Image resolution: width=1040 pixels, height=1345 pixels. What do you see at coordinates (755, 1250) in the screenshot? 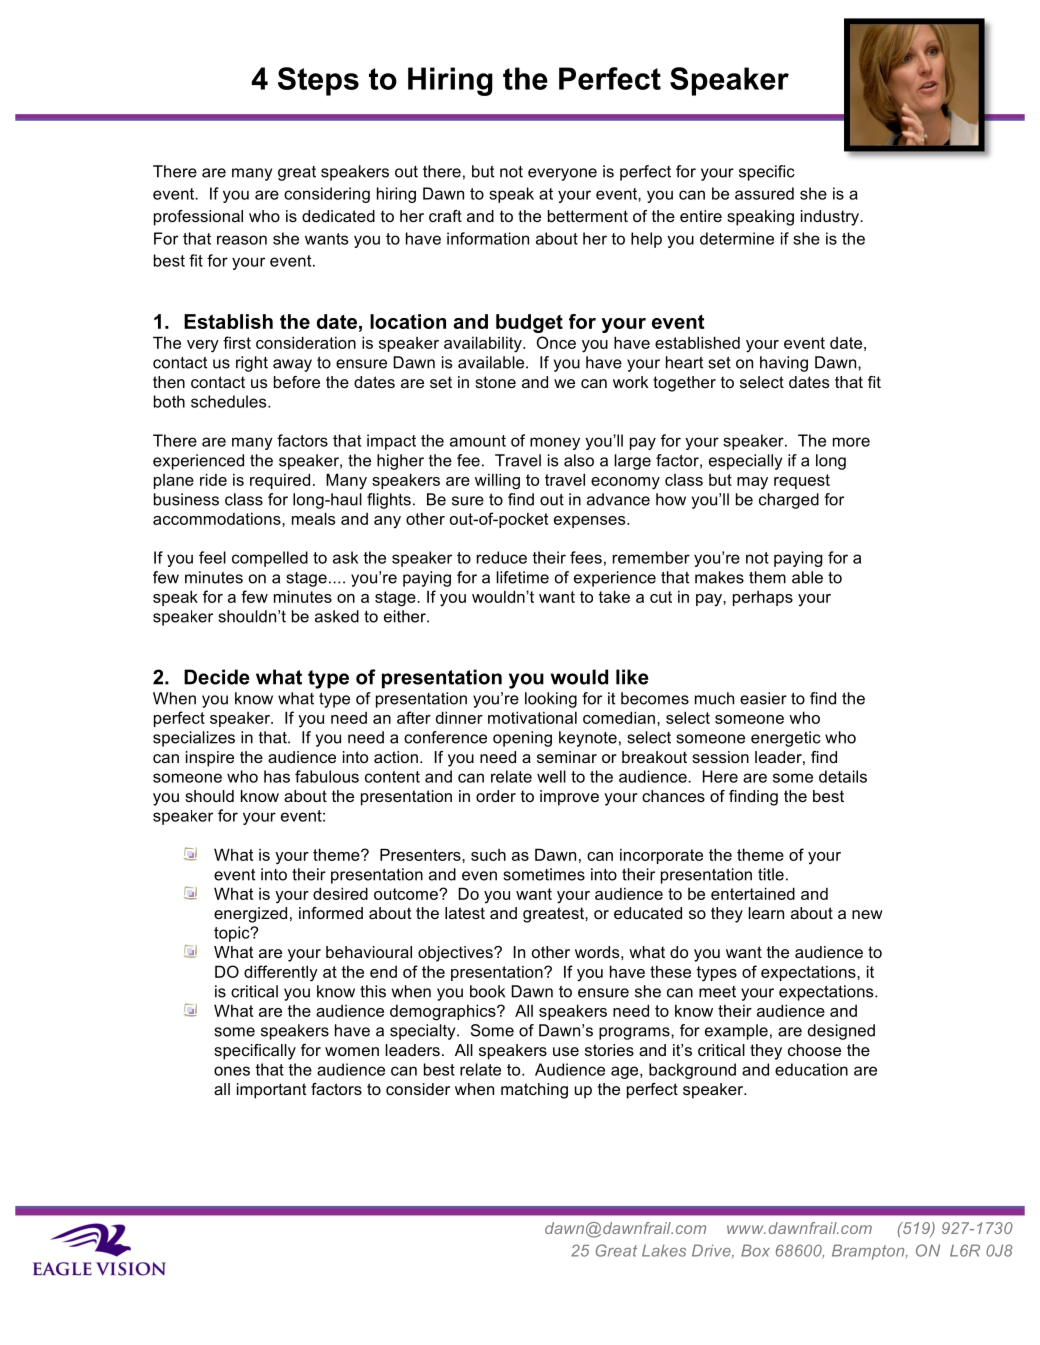
I see `Box` at bounding box center [755, 1250].
